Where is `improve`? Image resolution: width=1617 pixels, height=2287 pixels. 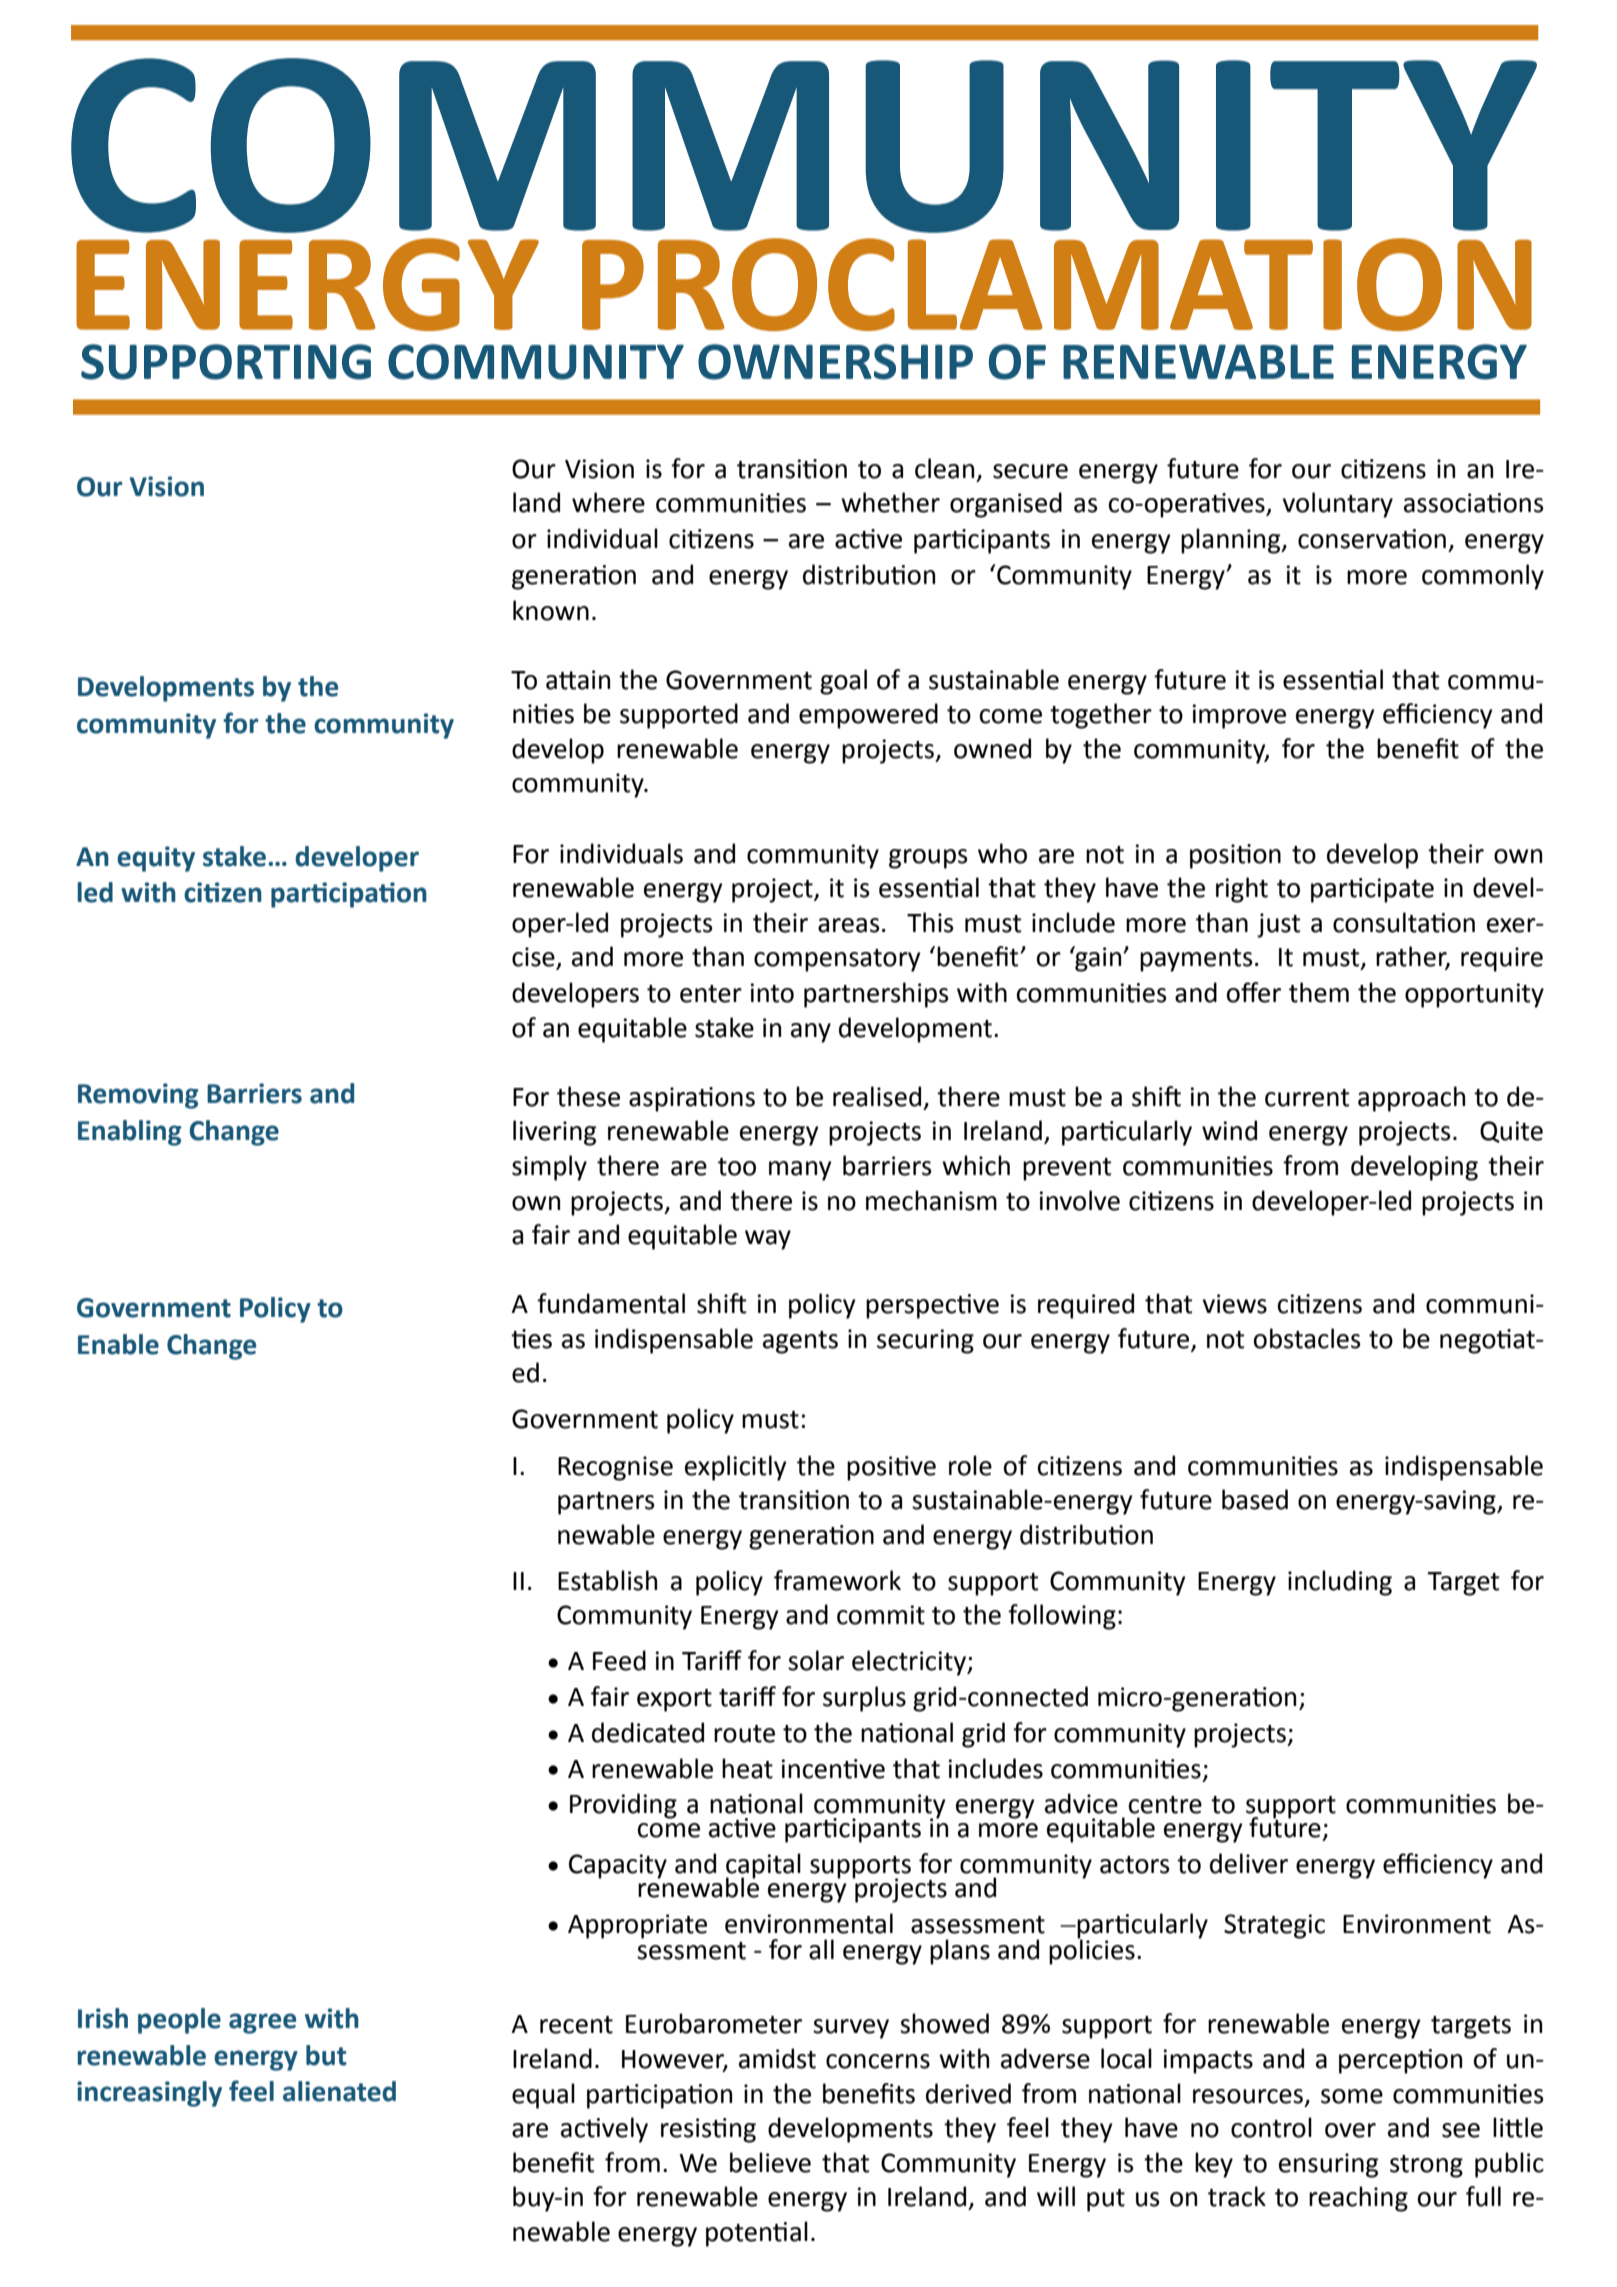 improve is located at coordinates (1239, 716).
